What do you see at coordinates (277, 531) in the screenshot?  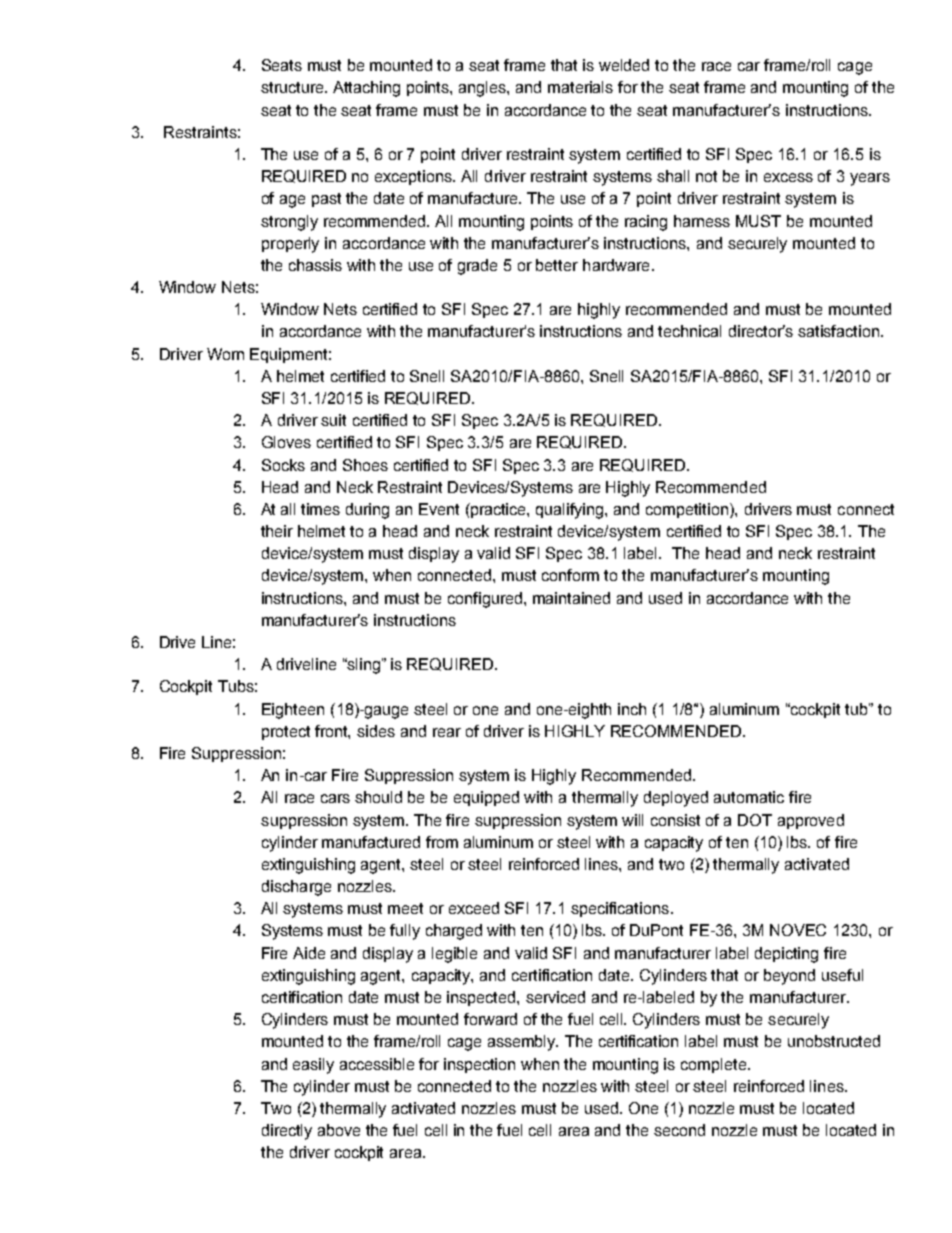 I see `their` at bounding box center [277, 531].
